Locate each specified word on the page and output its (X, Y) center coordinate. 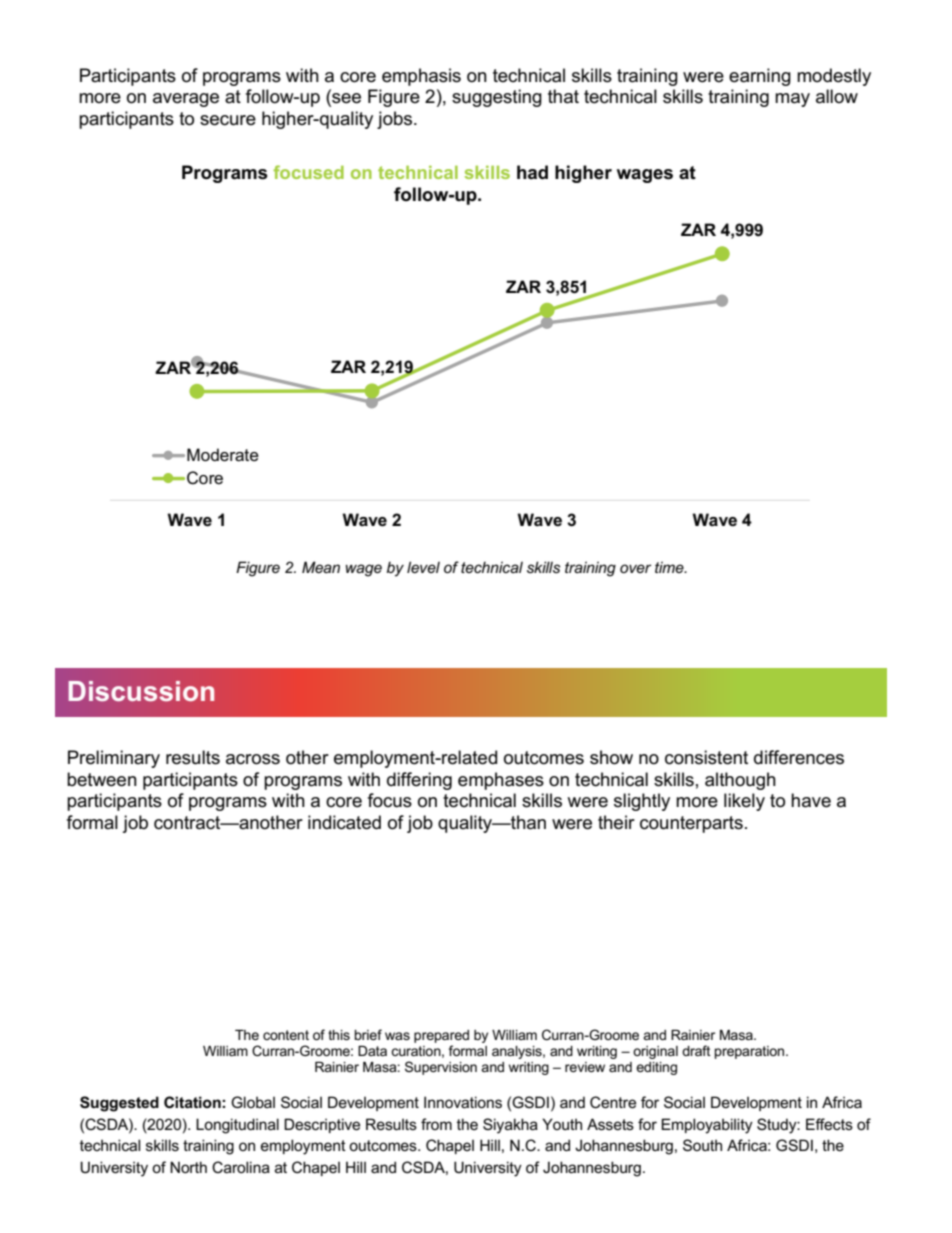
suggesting (497, 98)
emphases (501, 781)
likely (744, 802)
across (253, 759)
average (186, 100)
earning (760, 77)
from (436, 1124)
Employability (707, 1126)
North (188, 1167)
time (670, 567)
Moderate (223, 455)
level (423, 567)
